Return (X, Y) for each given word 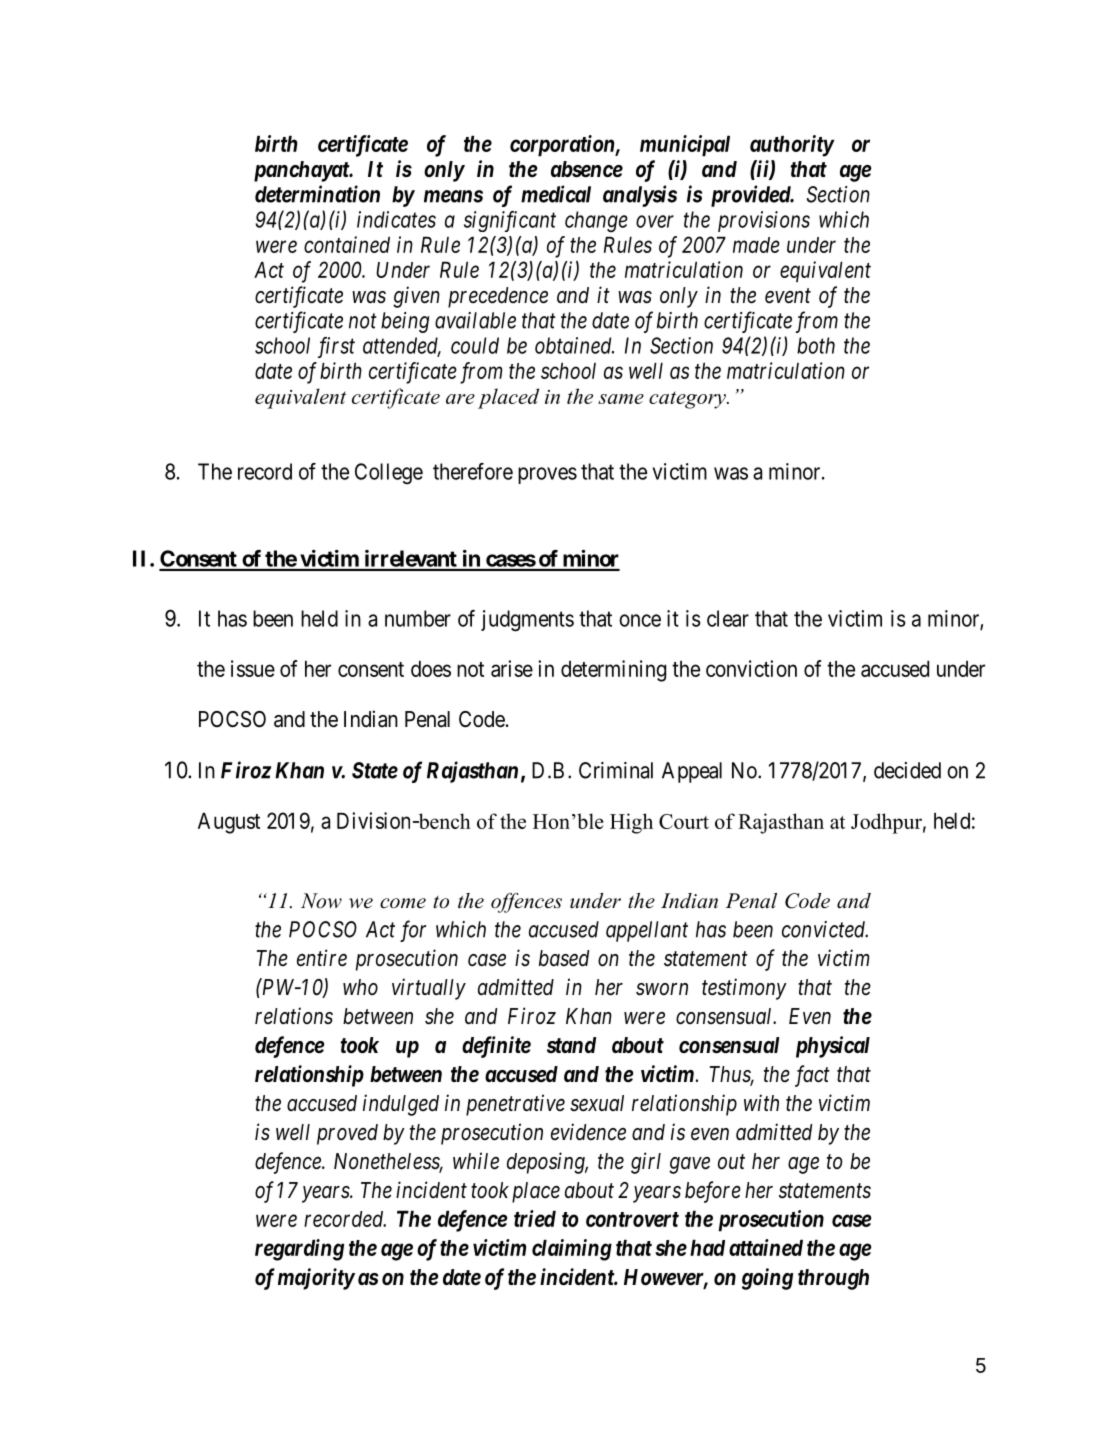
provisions (764, 221)
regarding (299, 1250)
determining (613, 671)
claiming (572, 1250)
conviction (751, 668)
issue (253, 668)
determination (317, 194)
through (833, 1279)
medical (556, 194)
